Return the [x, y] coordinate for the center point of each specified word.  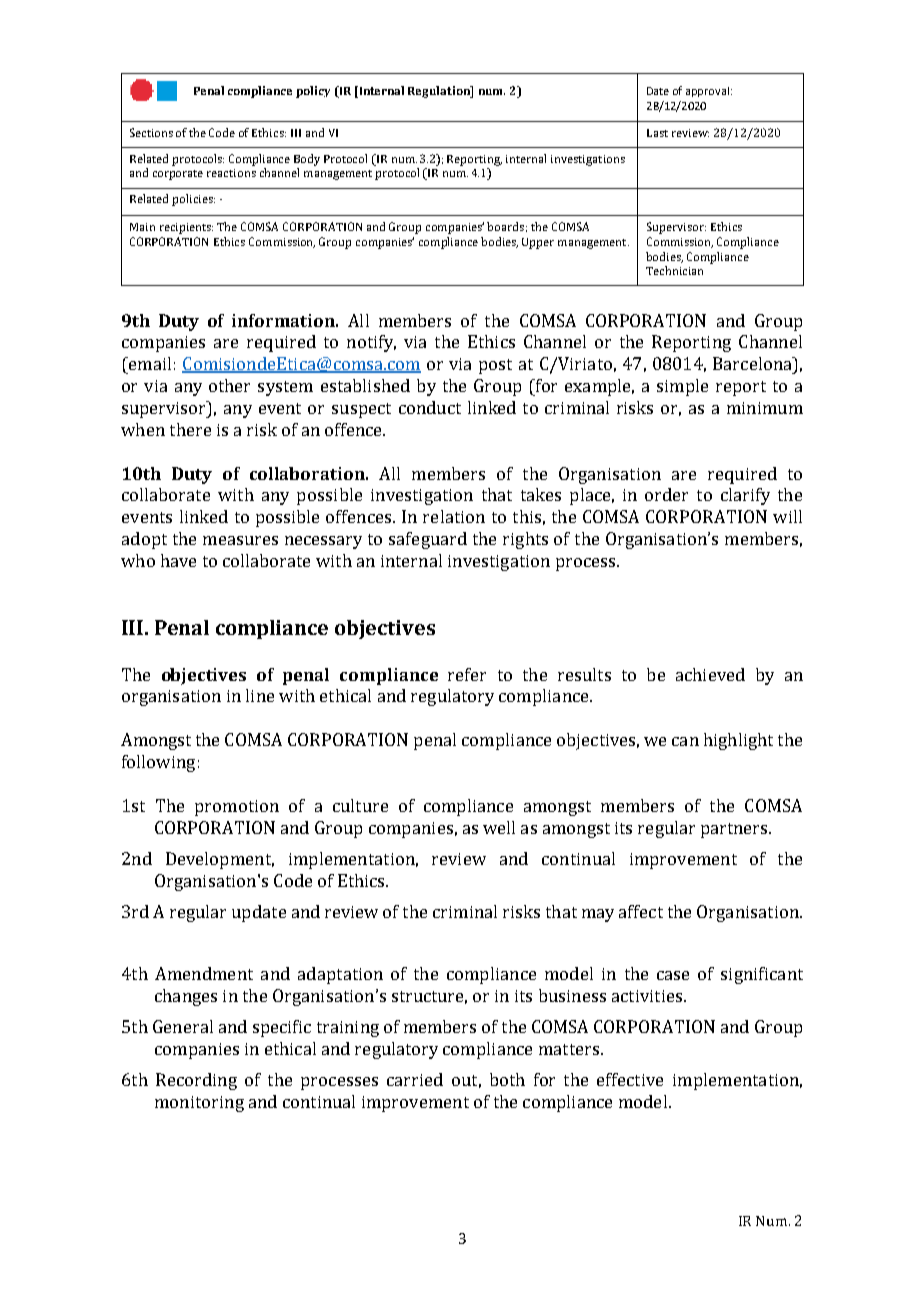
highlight [738, 741]
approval [709, 92]
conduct [430, 407]
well [499, 827]
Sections [151, 132]
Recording [196, 1081]
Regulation [440, 92]
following [158, 763]
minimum [765, 408]
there [190, 429]
